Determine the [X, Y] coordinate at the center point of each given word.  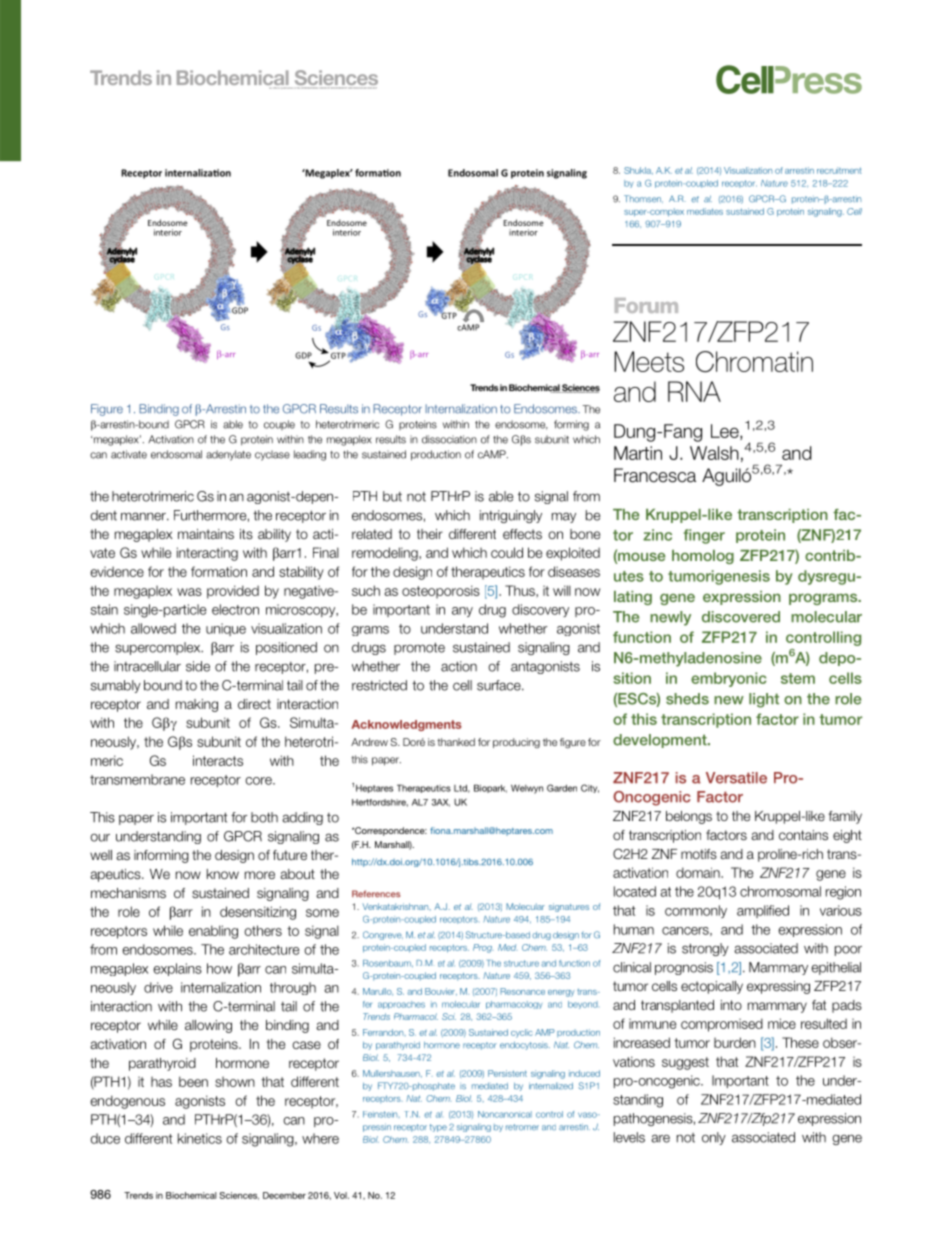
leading [310, 455]
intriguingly [511, 516]
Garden [562, 788]
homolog [703, 557]
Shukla [638, 171]
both [264, 817]
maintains [206, 534]
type [438, 1128]
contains [803, 835]
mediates [705, 211]
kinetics [200, 1138]
